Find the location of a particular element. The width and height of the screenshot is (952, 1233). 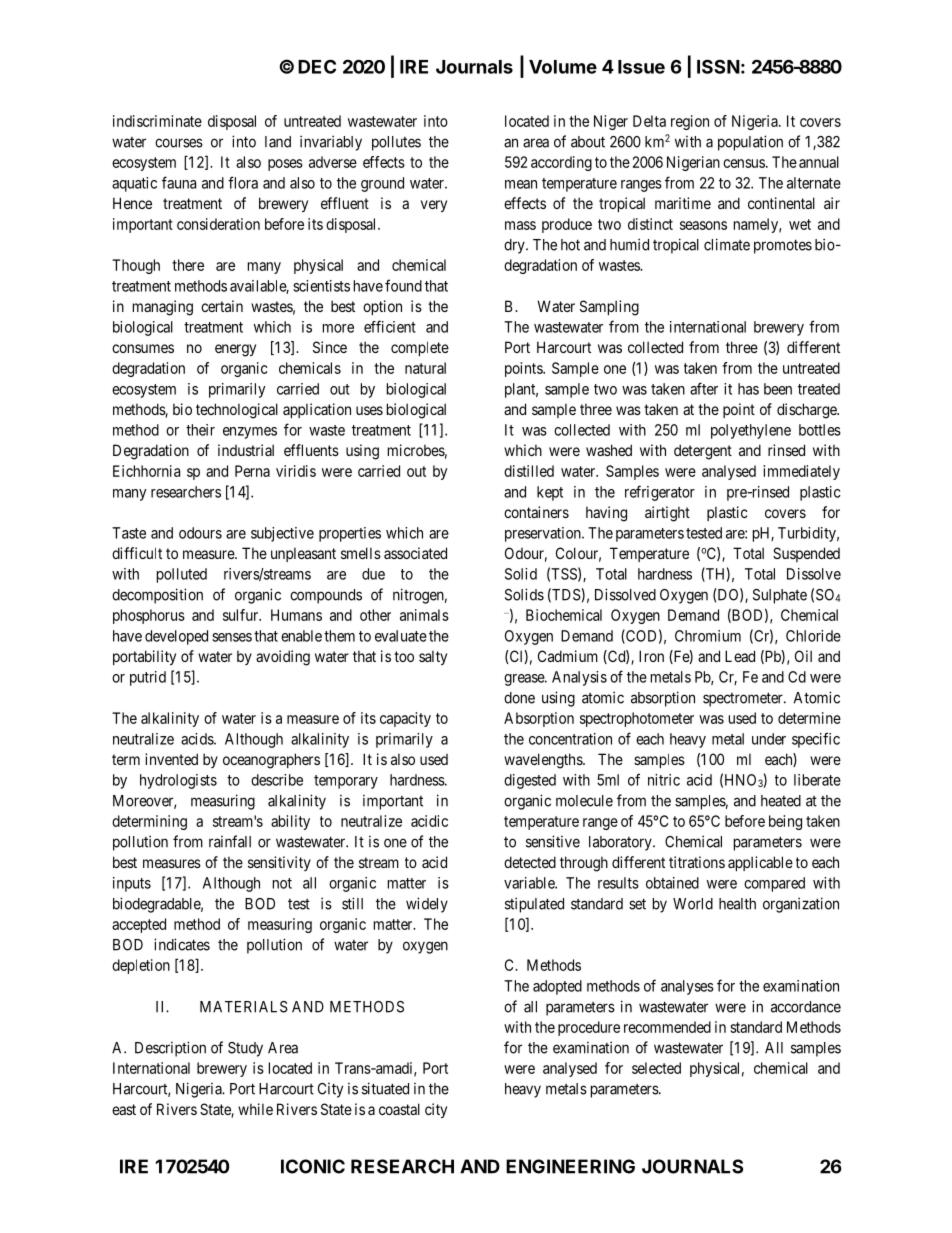

animals is located at coordinates (424, 615).
